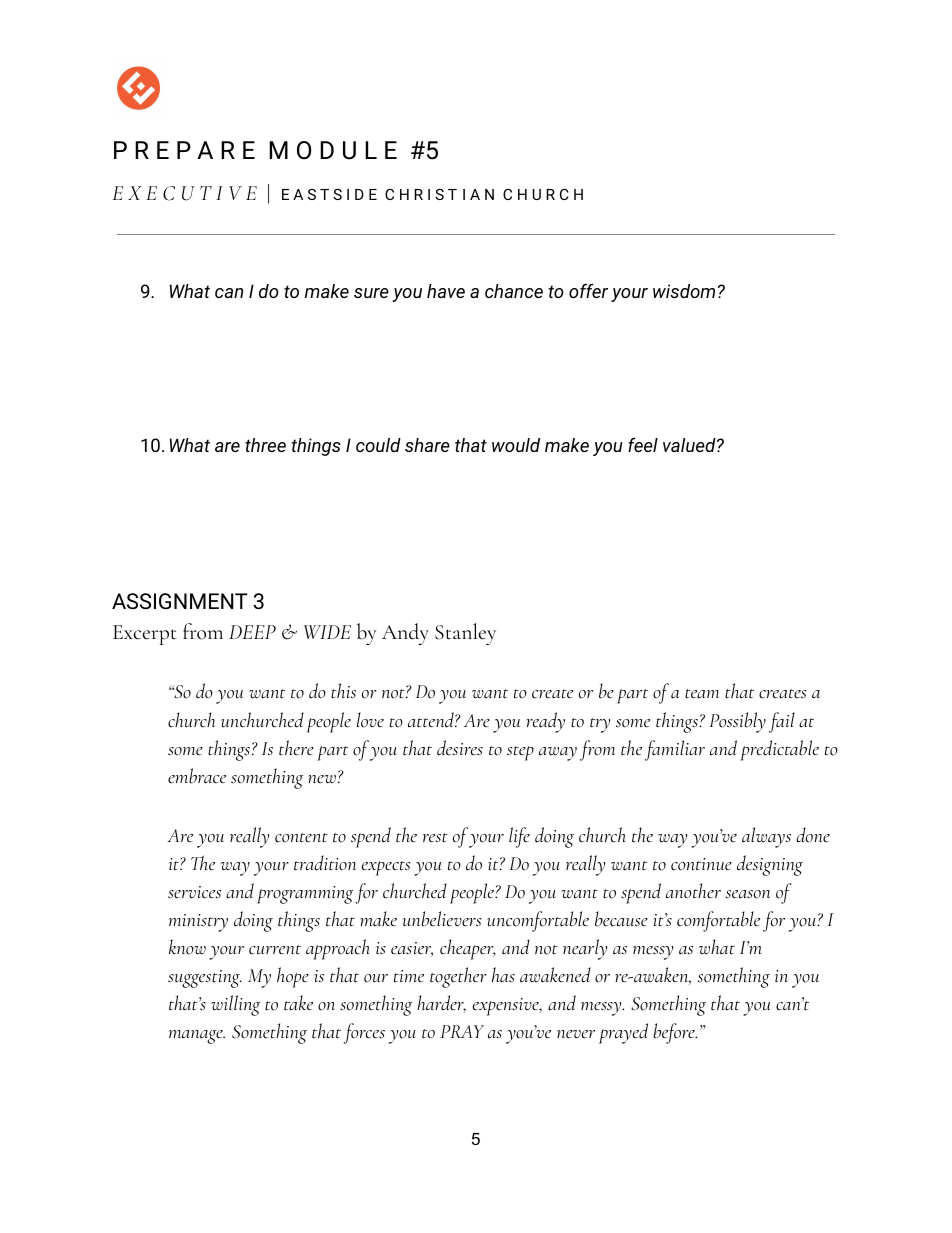 The image size is (952, 1233). Describe the element at coordinates (684, 291) in the screenshot. I see `wisdom` at that location.
